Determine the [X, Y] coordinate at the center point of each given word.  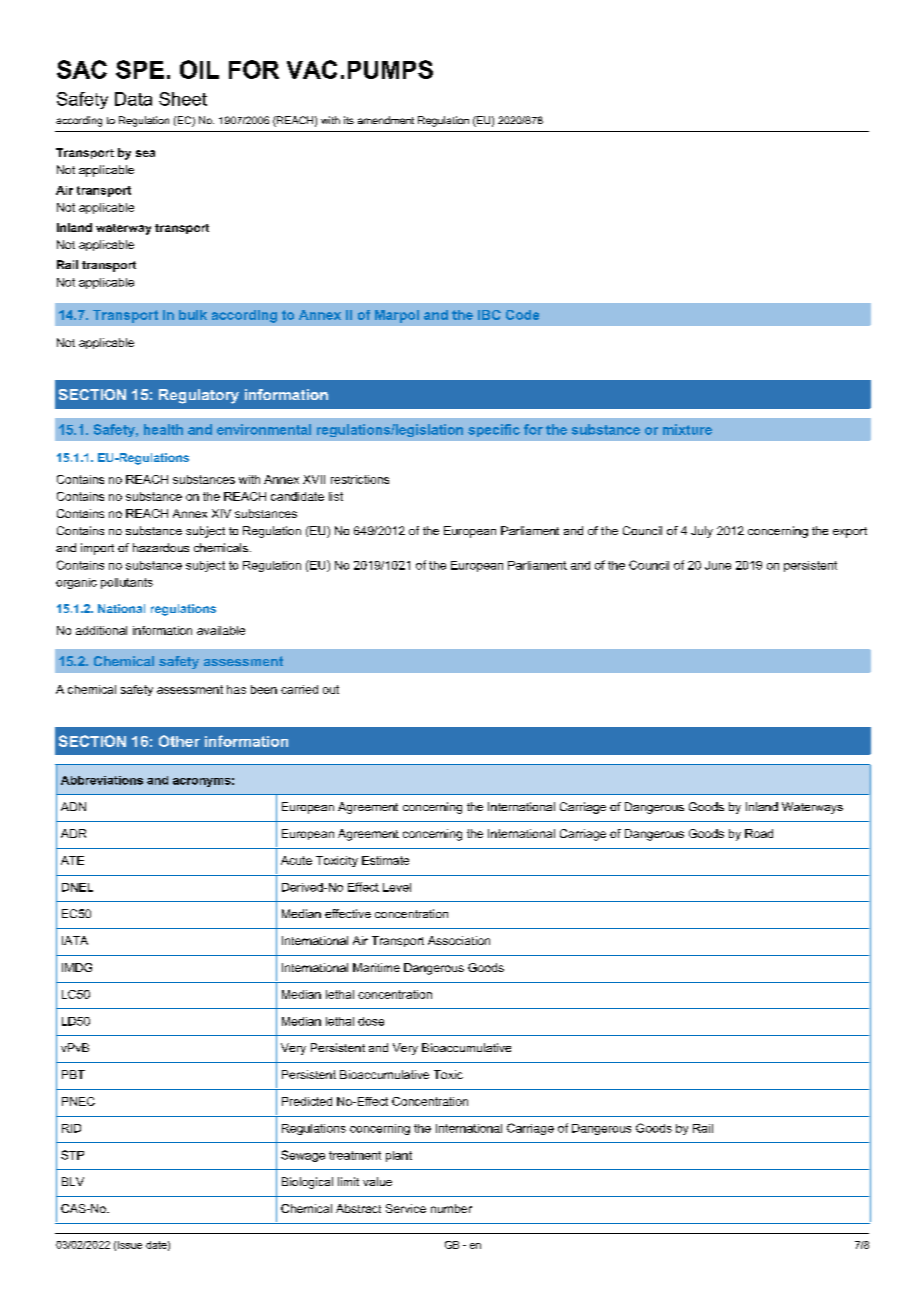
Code [522, 315]
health [163, 429]
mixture [687, 429]
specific [494, 430]
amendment [386, 120]
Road [759, 833]
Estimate [385, 860]
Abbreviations [102, 780]
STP [72, 1155]
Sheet [183, 99]
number [451, 1208]
